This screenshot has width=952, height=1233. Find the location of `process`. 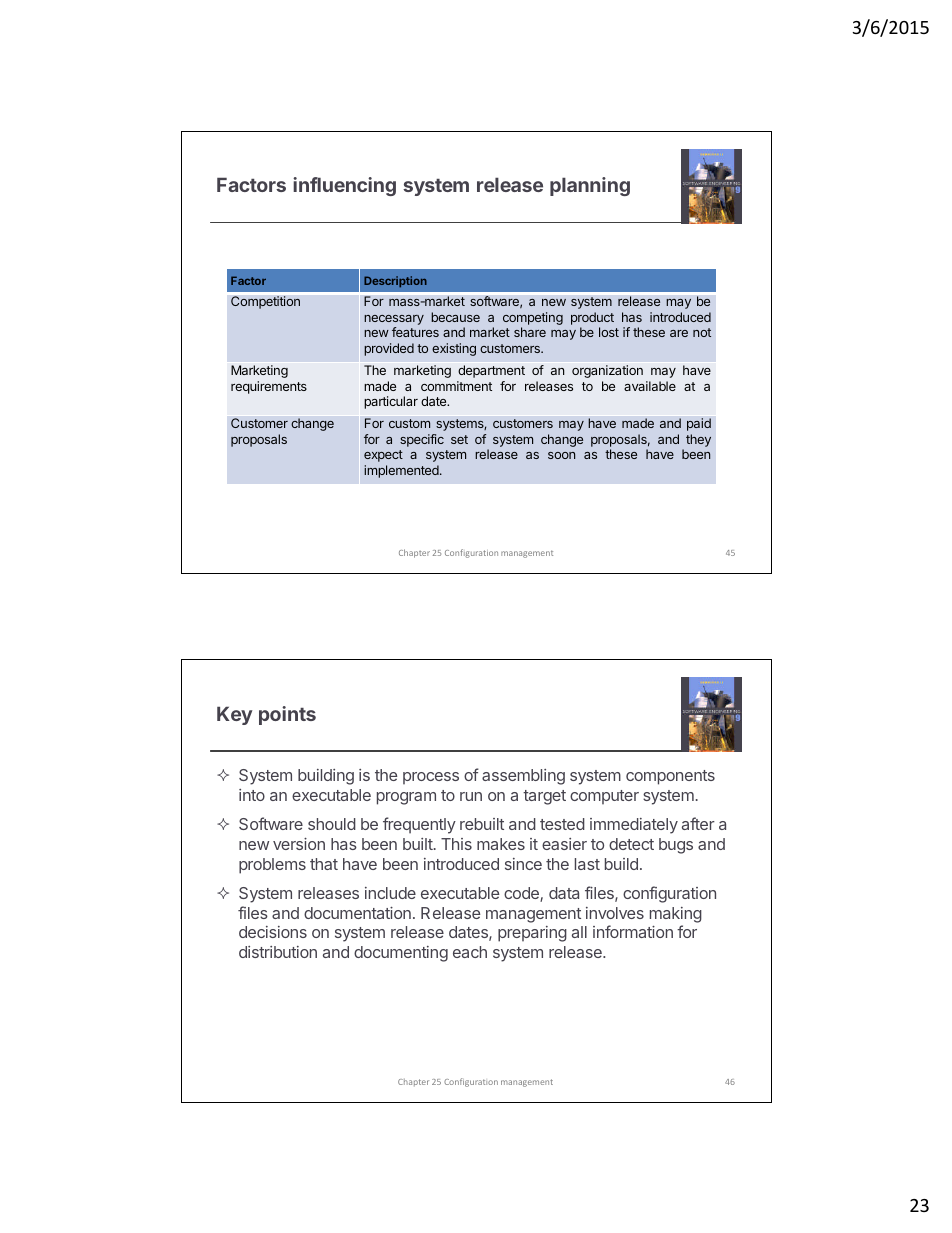

process is located at coordinates (431, 778).
